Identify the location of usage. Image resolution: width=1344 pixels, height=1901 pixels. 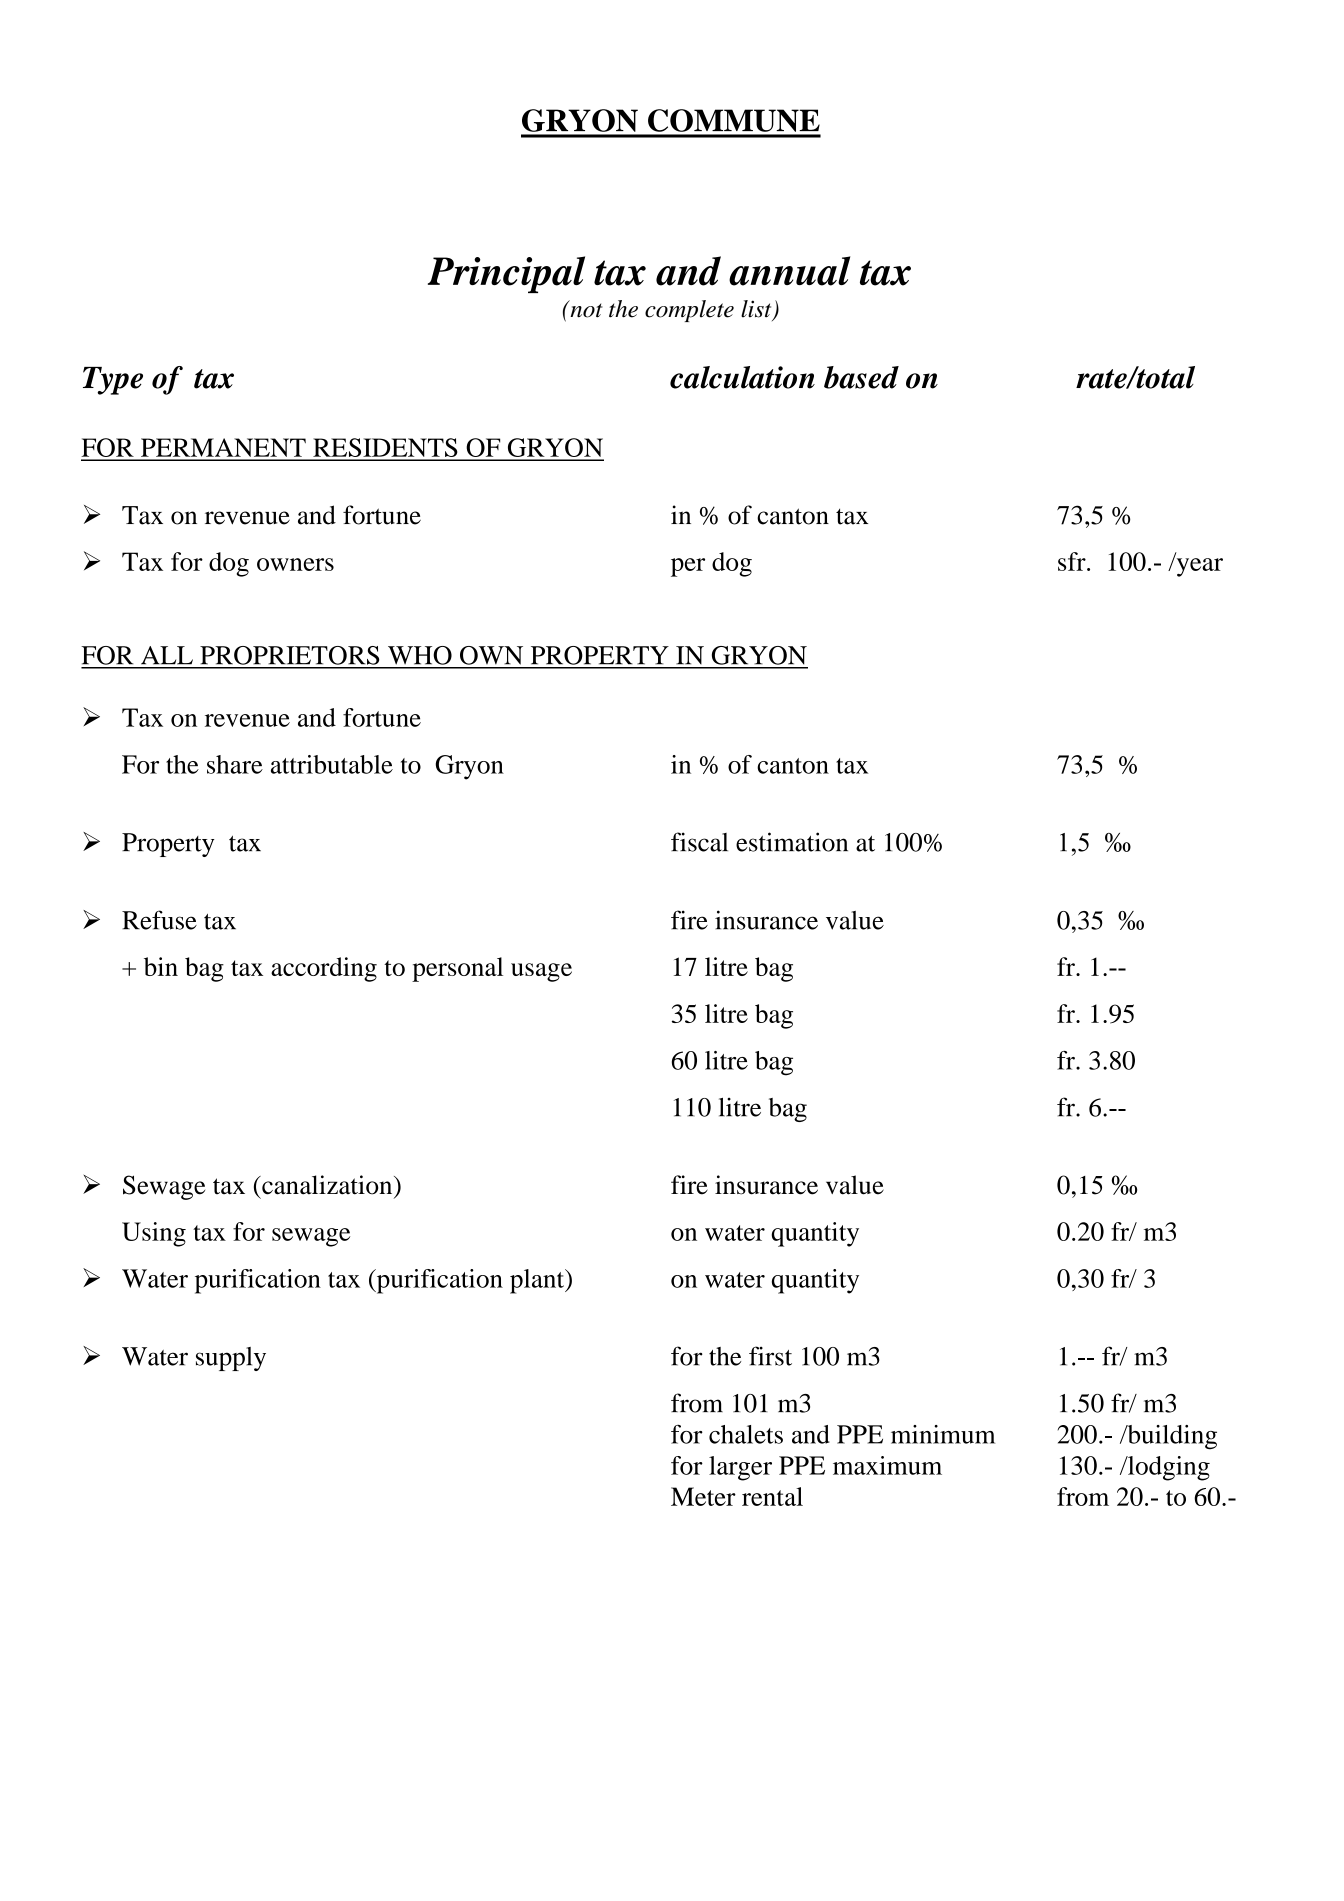
(541, 972).
